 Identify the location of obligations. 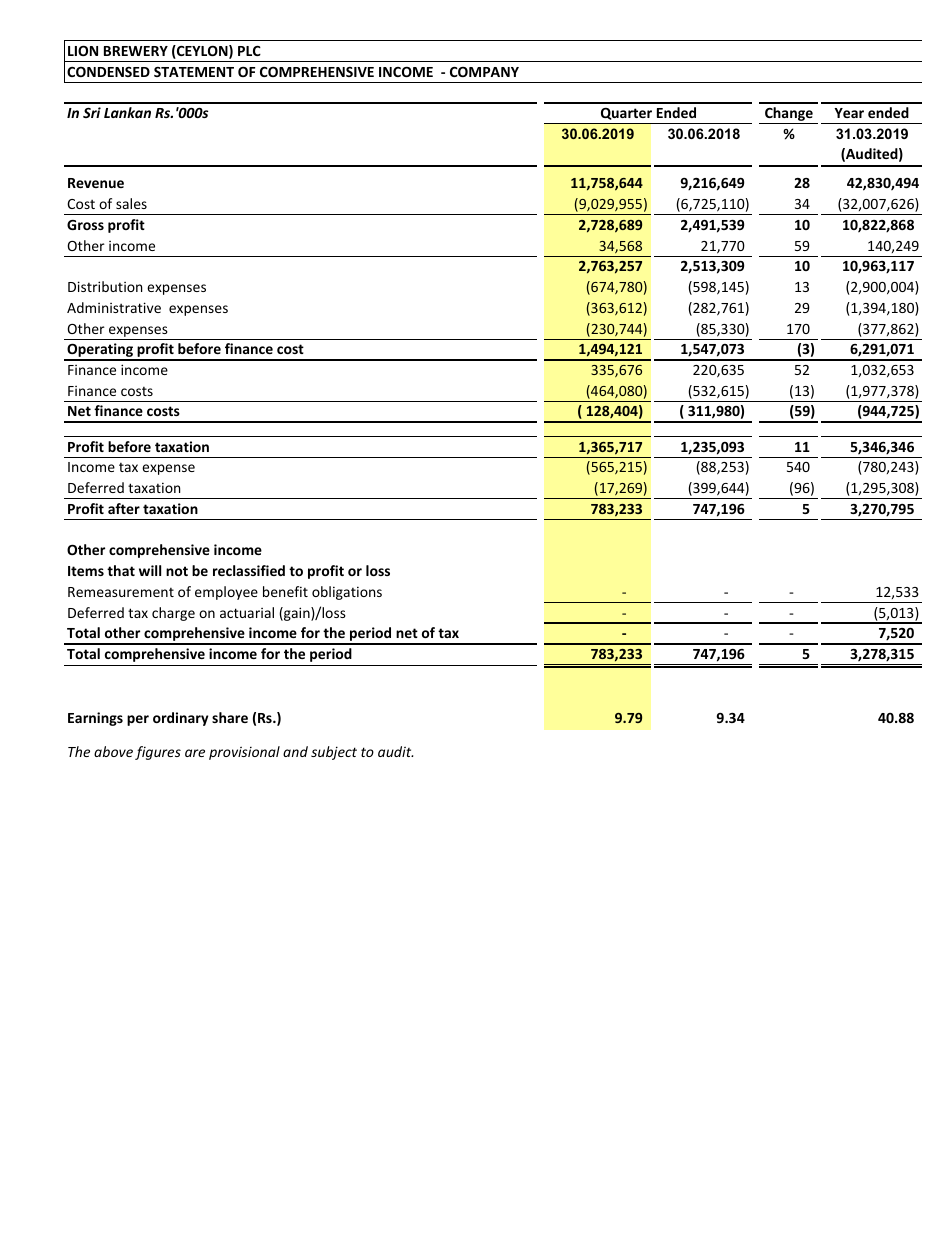
(347, 593).
